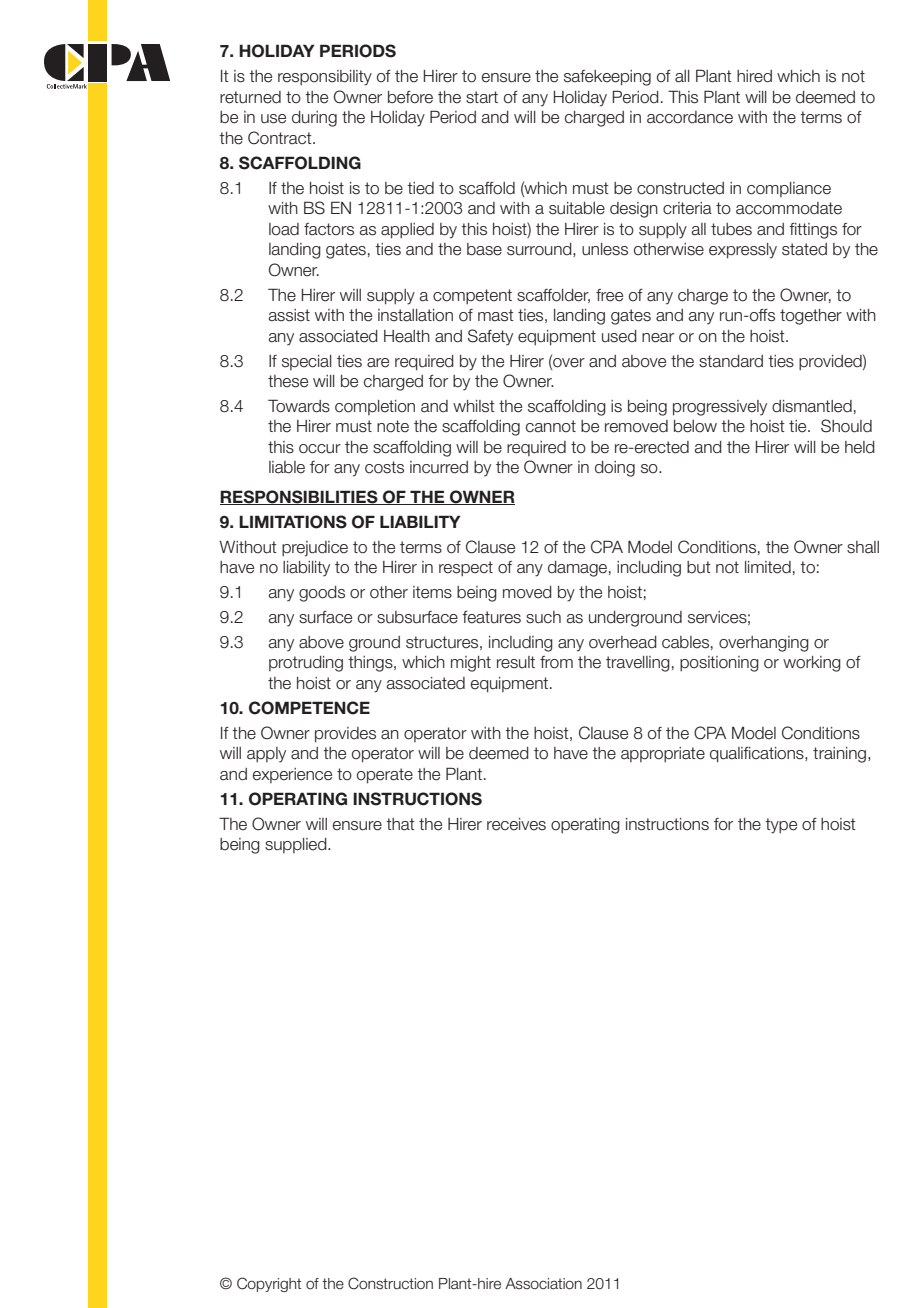 Image resolution: width=924 pixels, height=1308 pixels. Describe the element at coordinates (297, 845) in the screenshot. I see `supplied` at that location.
